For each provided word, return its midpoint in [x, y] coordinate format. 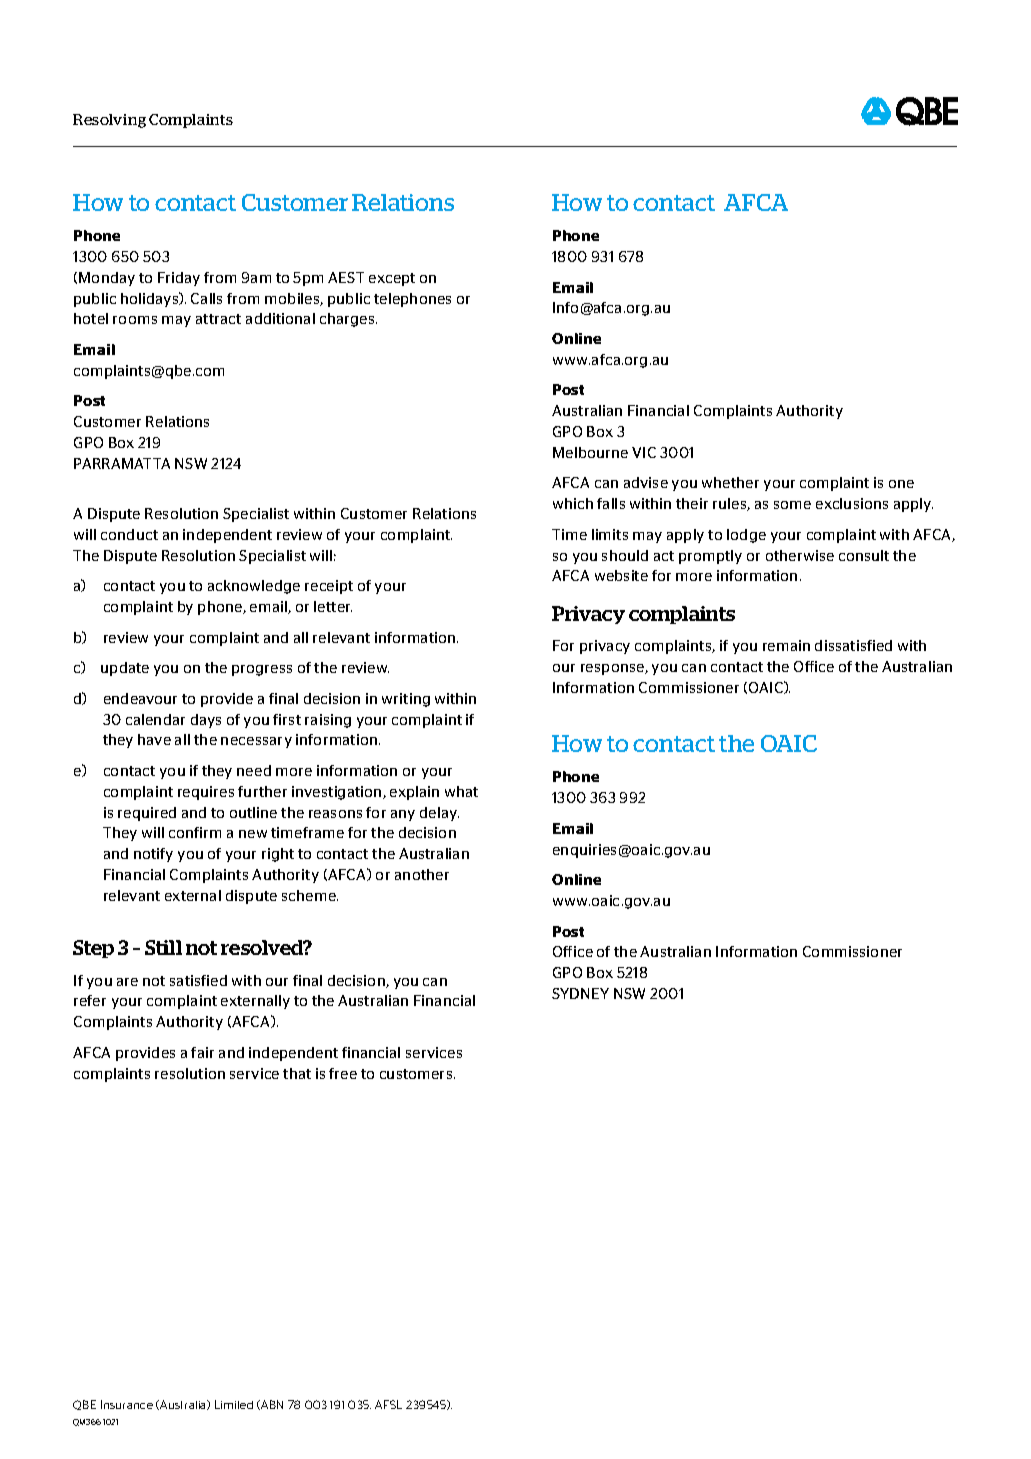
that [297, 1073]
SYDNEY [580, 993]
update [125, 669]
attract [218, 319]
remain [786, 645]
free [343, 1073]
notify [153, 855]
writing [406, 700]
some [792, 505]
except [392, 279]
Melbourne [590, 452]
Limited [234, 1404]
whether [730, 482]
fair [202, 1052]
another [422, 874]
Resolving [109, 121]
